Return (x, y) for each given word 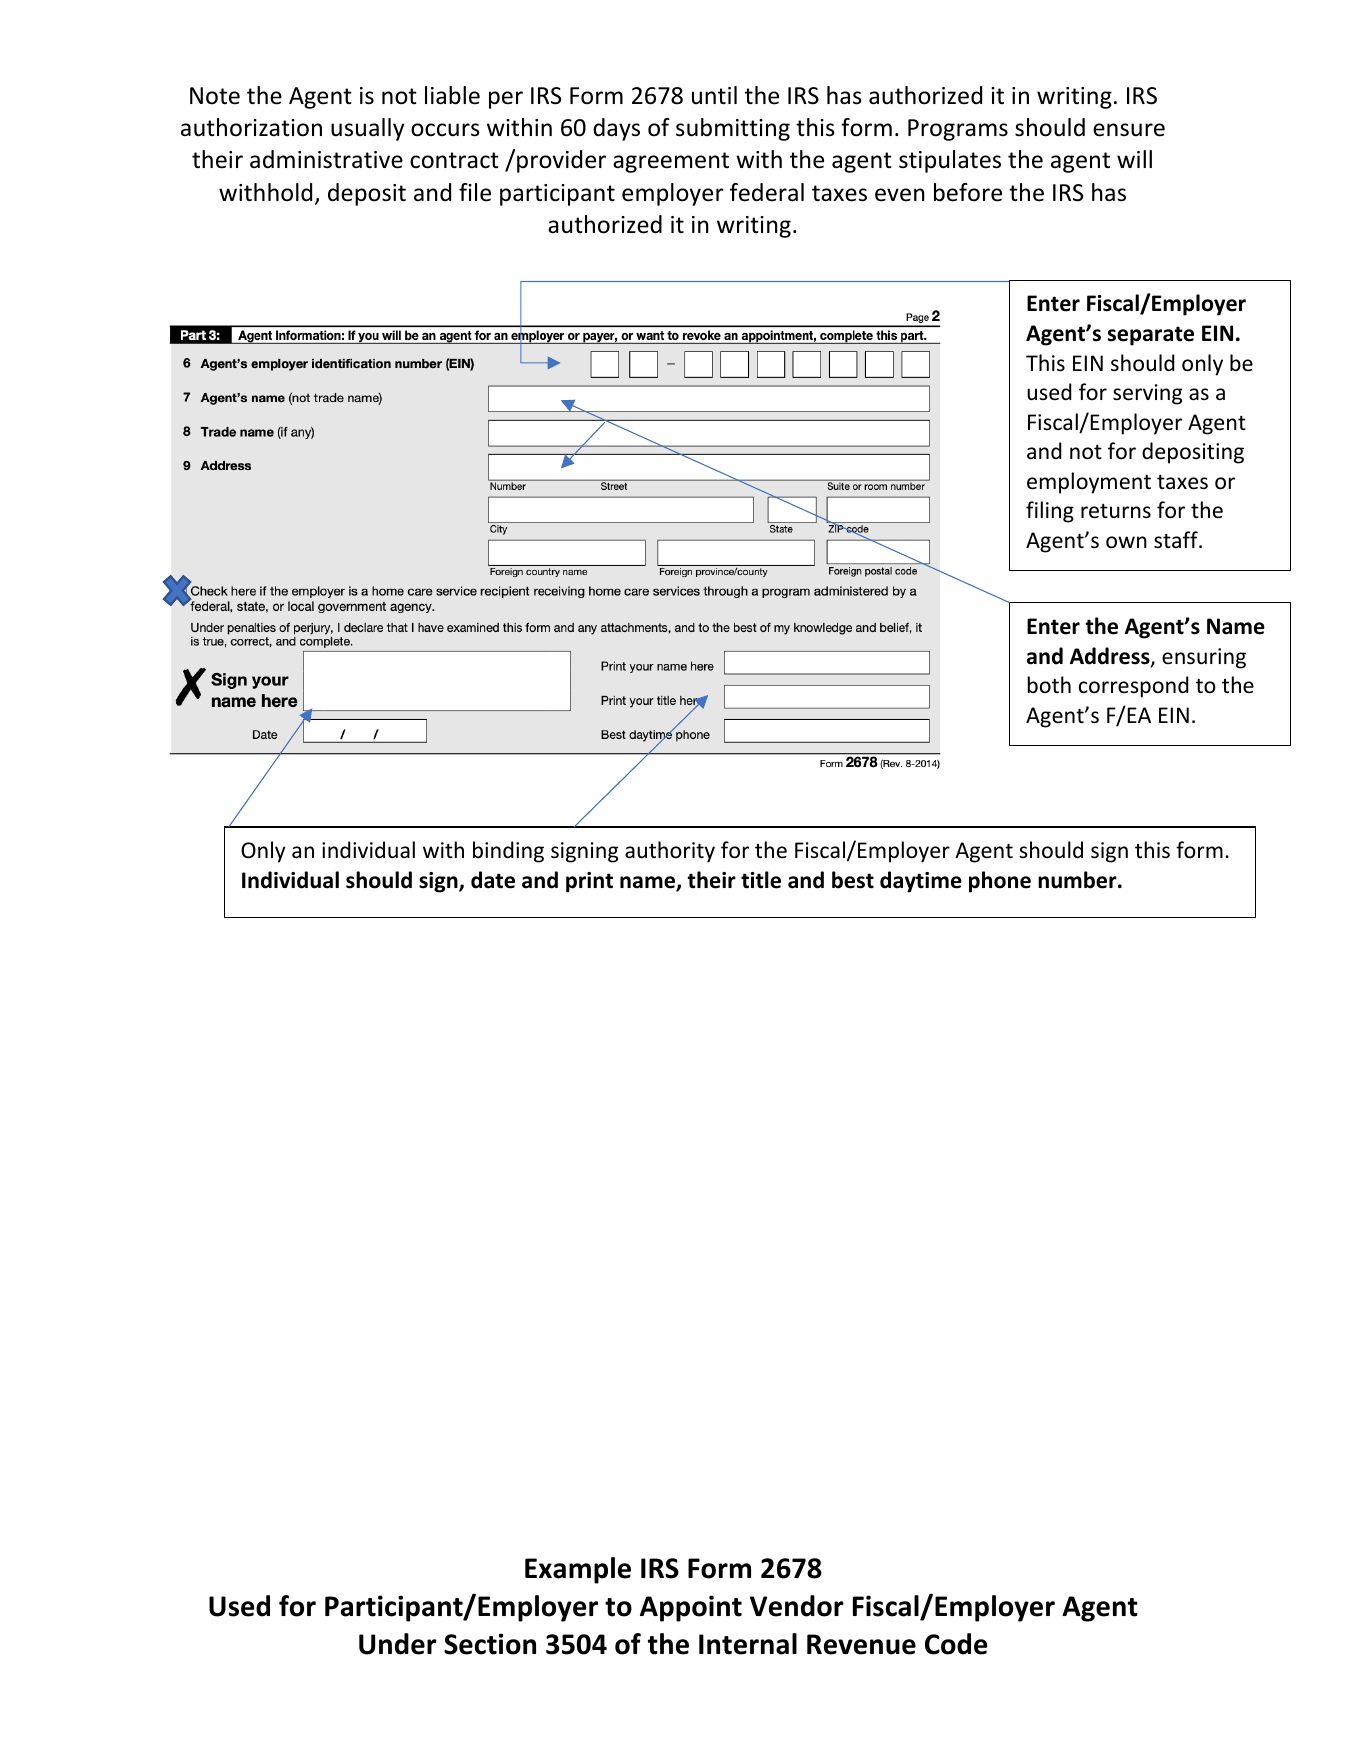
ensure (1129, 130)
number (1078, 880)
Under (398, 1644)
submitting (733, 129)
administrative (326, 159)
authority (670, 852)
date (493, 880)
